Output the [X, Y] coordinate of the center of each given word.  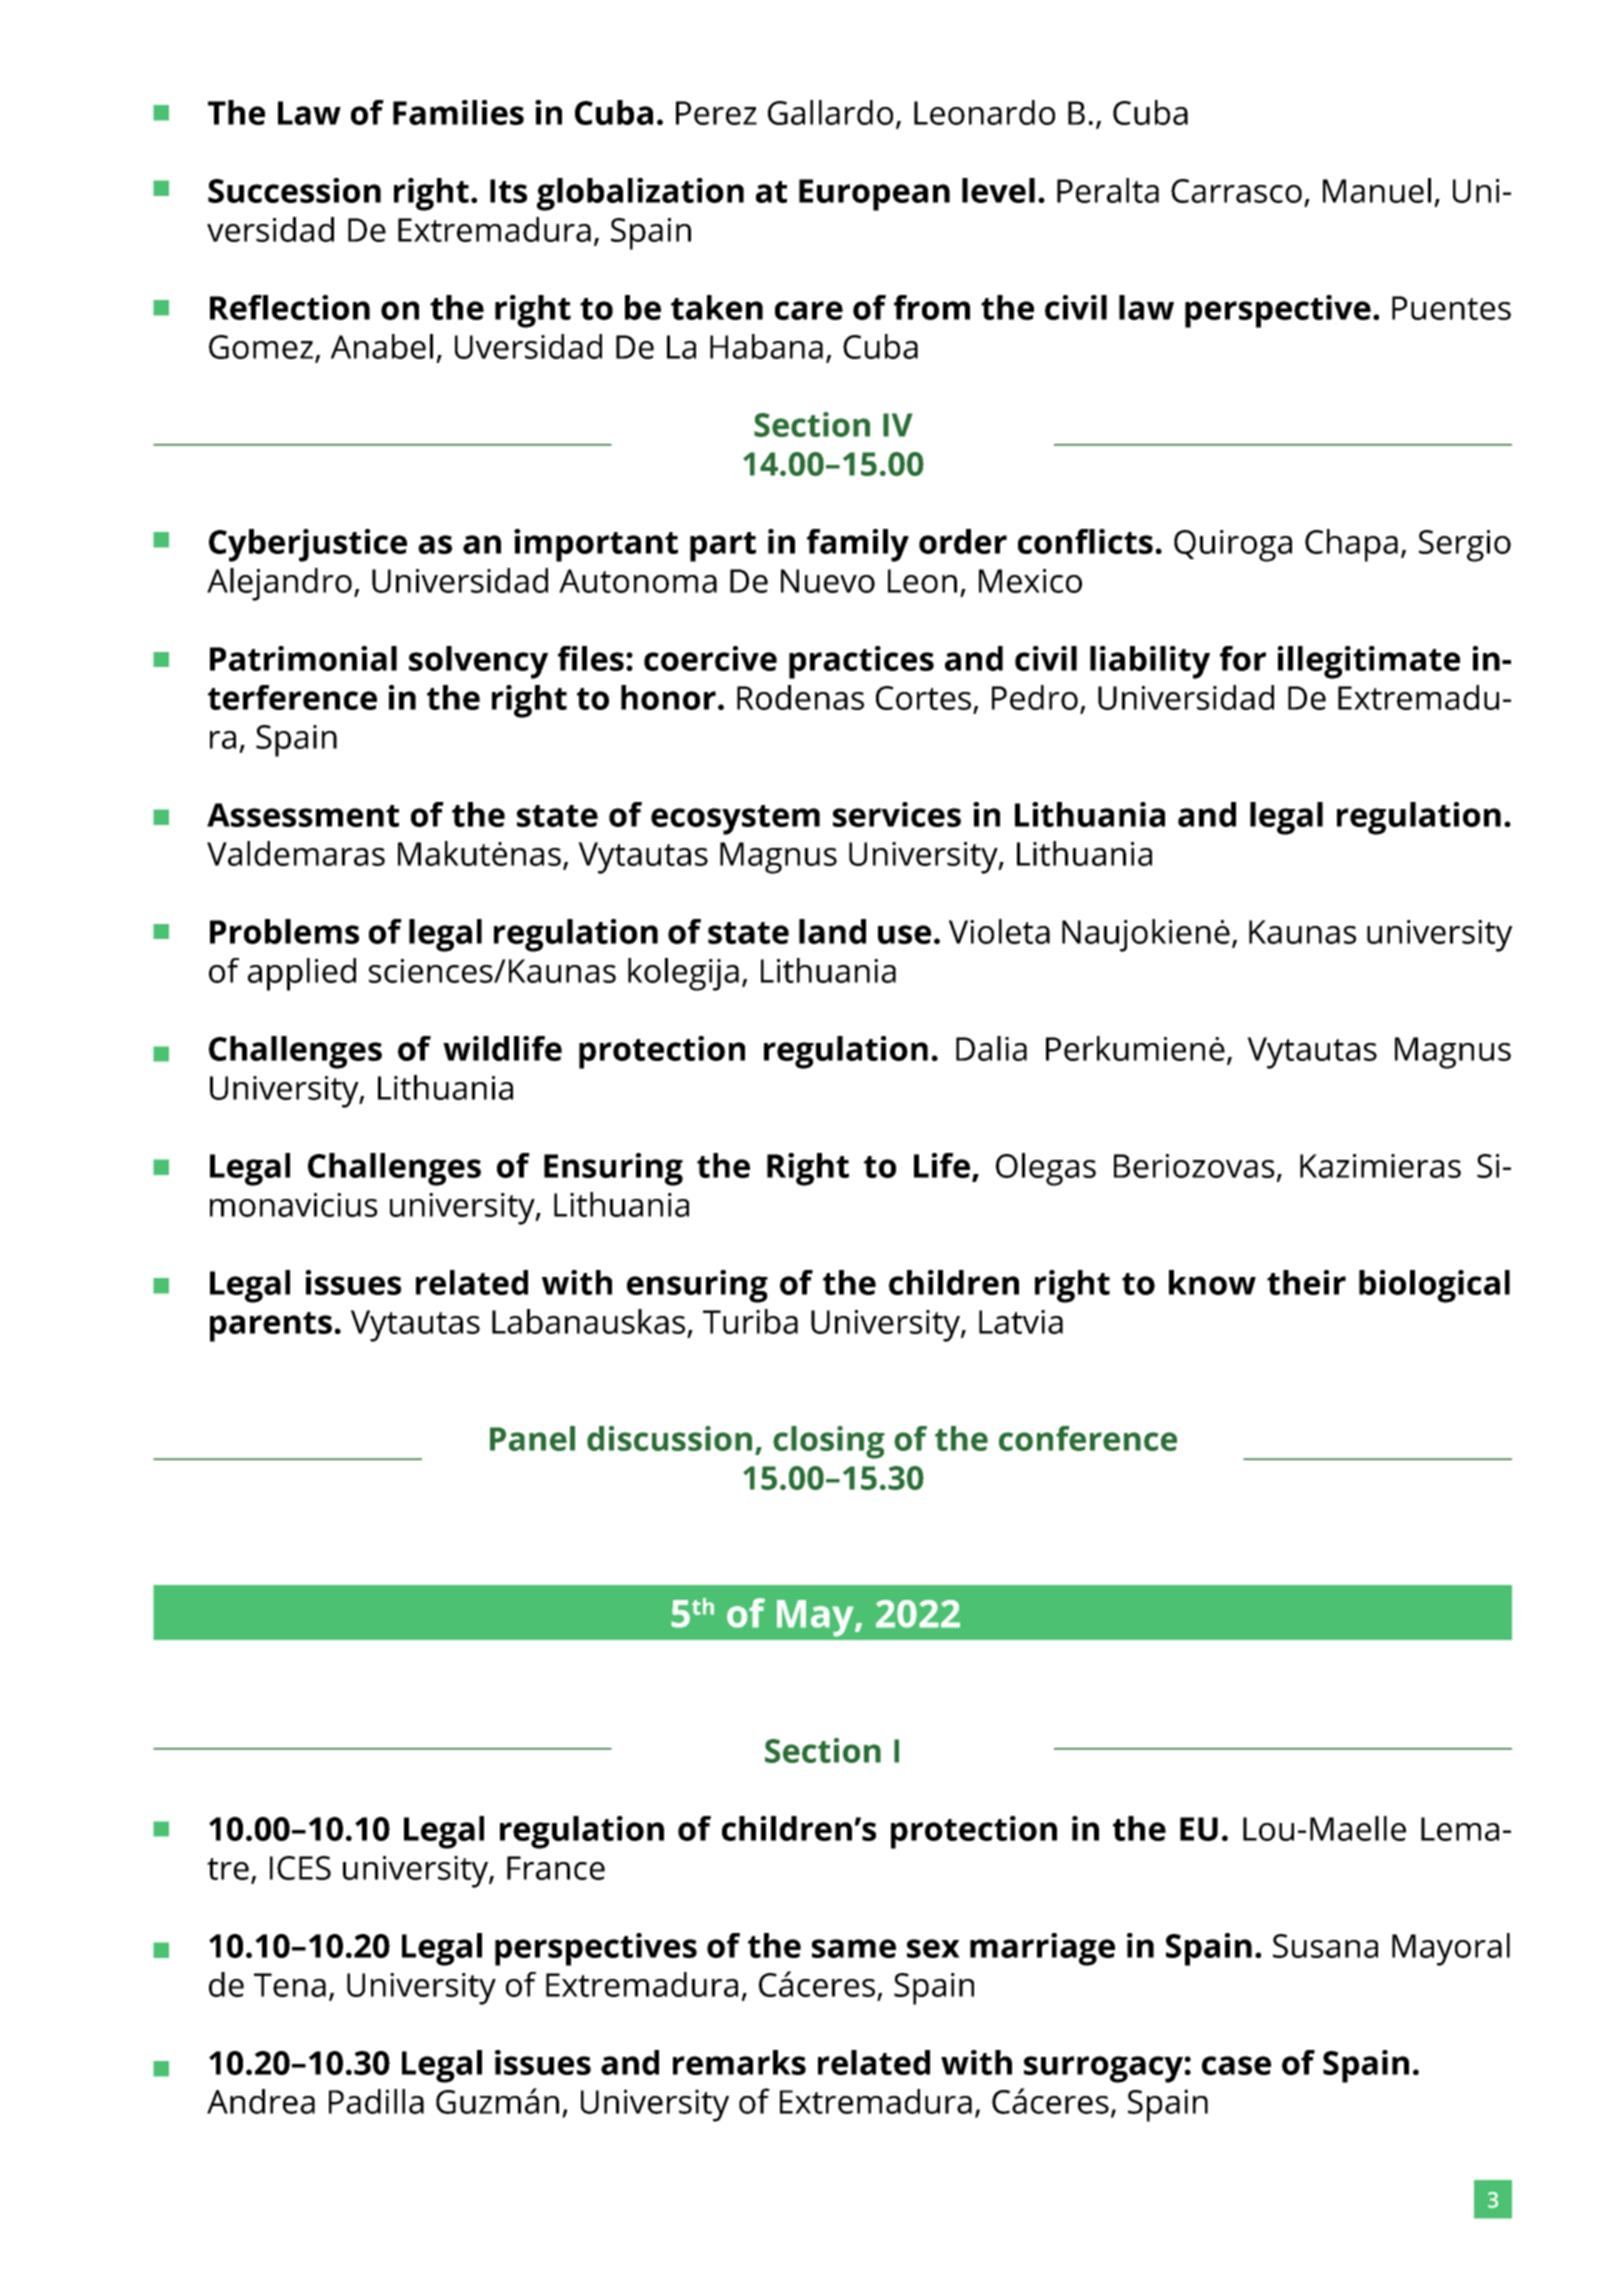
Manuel [1377, 190]
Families [458, 112]
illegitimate [1369, 662]
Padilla [376, 2101]
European [874, 195]
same [854, 1948]
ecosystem [735, 820]
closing [829, 1442]
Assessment [303, 815]
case [1236, 2065]
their [1306, 1282]
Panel [532, 1438]
